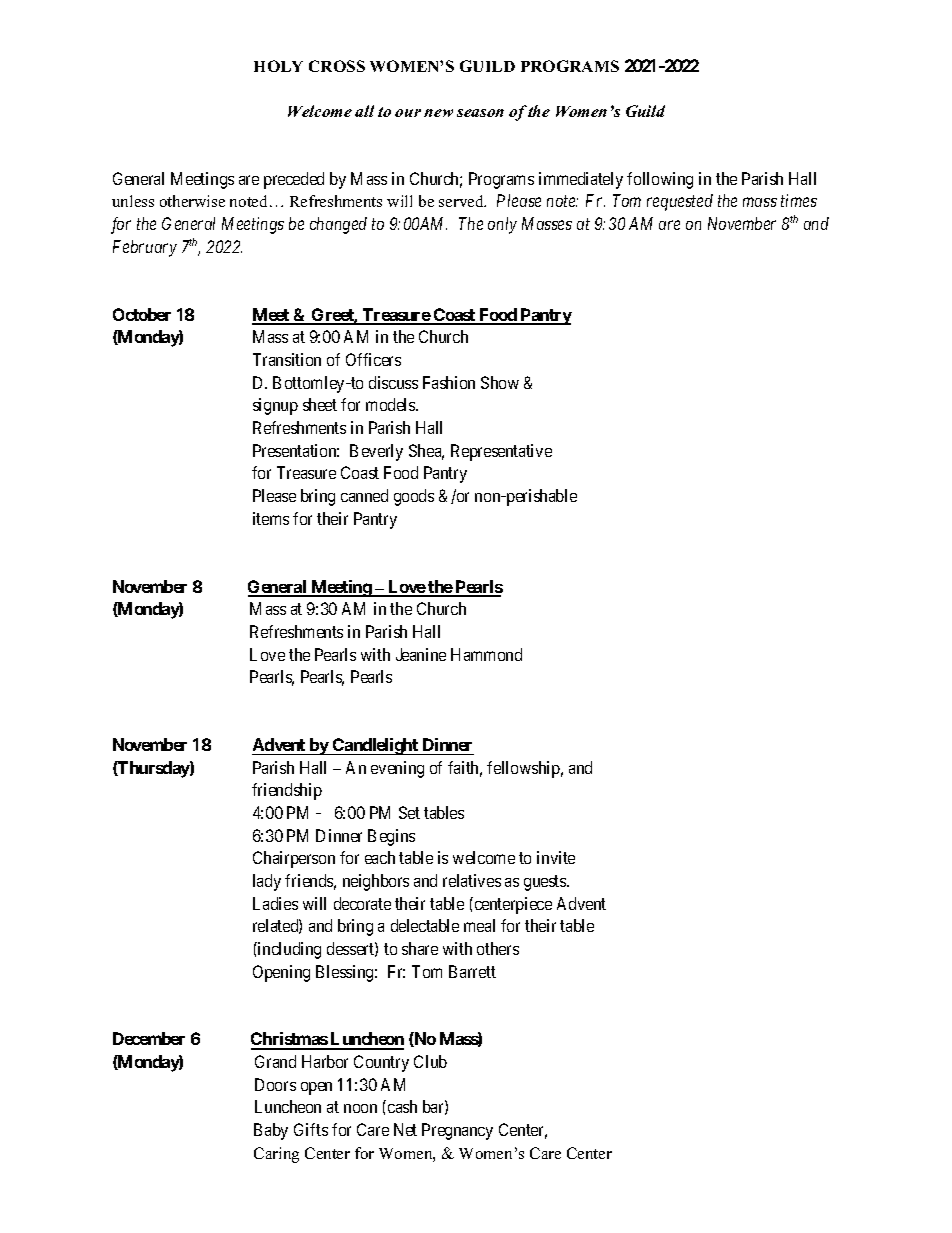  I want to click on following, so click(660, 180).
